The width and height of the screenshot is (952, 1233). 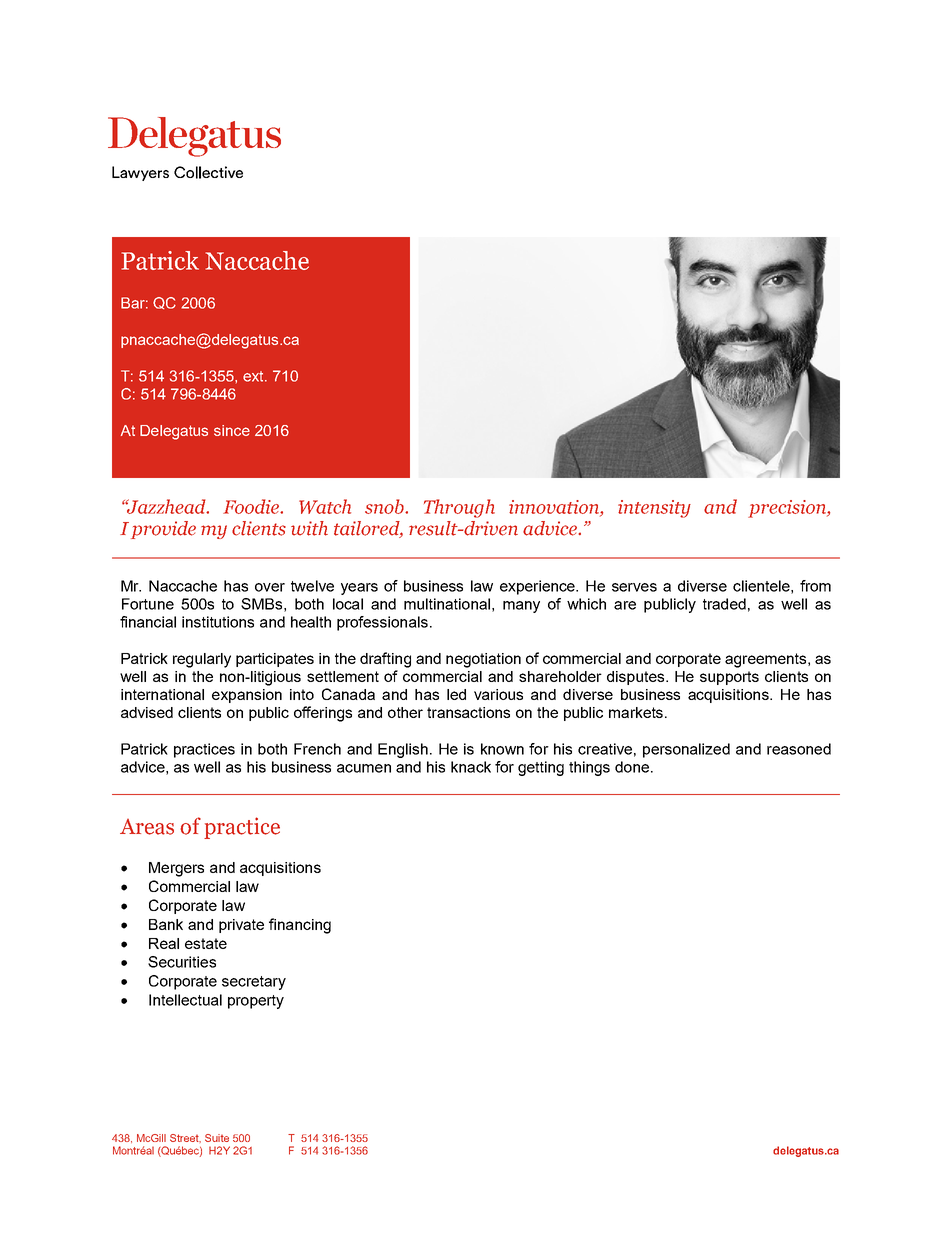 What do you see at coordinates (471, 767) in the screenshot?
I see `knack` at bounding box center [471, 767].
